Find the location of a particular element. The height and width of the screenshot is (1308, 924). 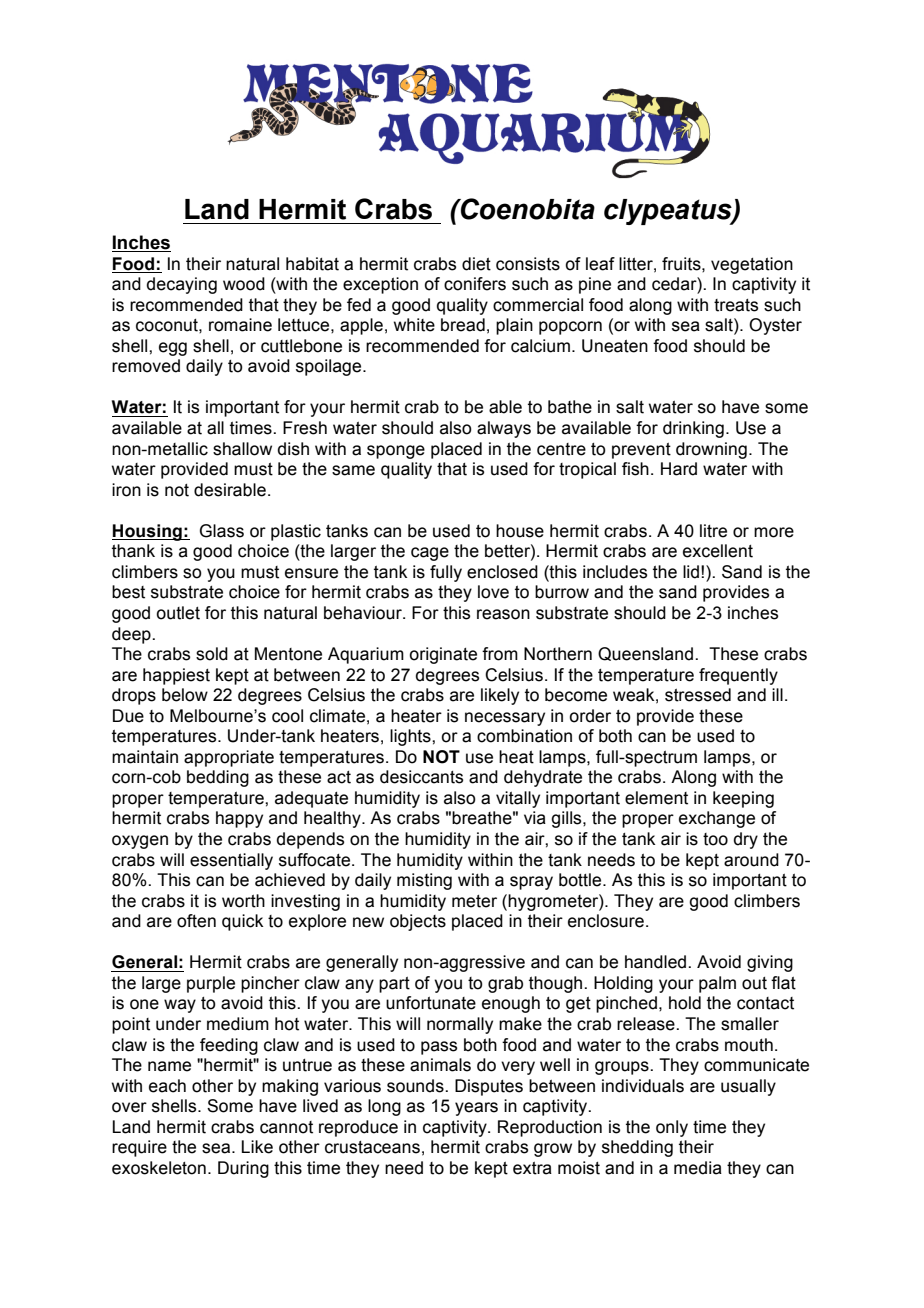

originate is located at coordinates (443, 655).
